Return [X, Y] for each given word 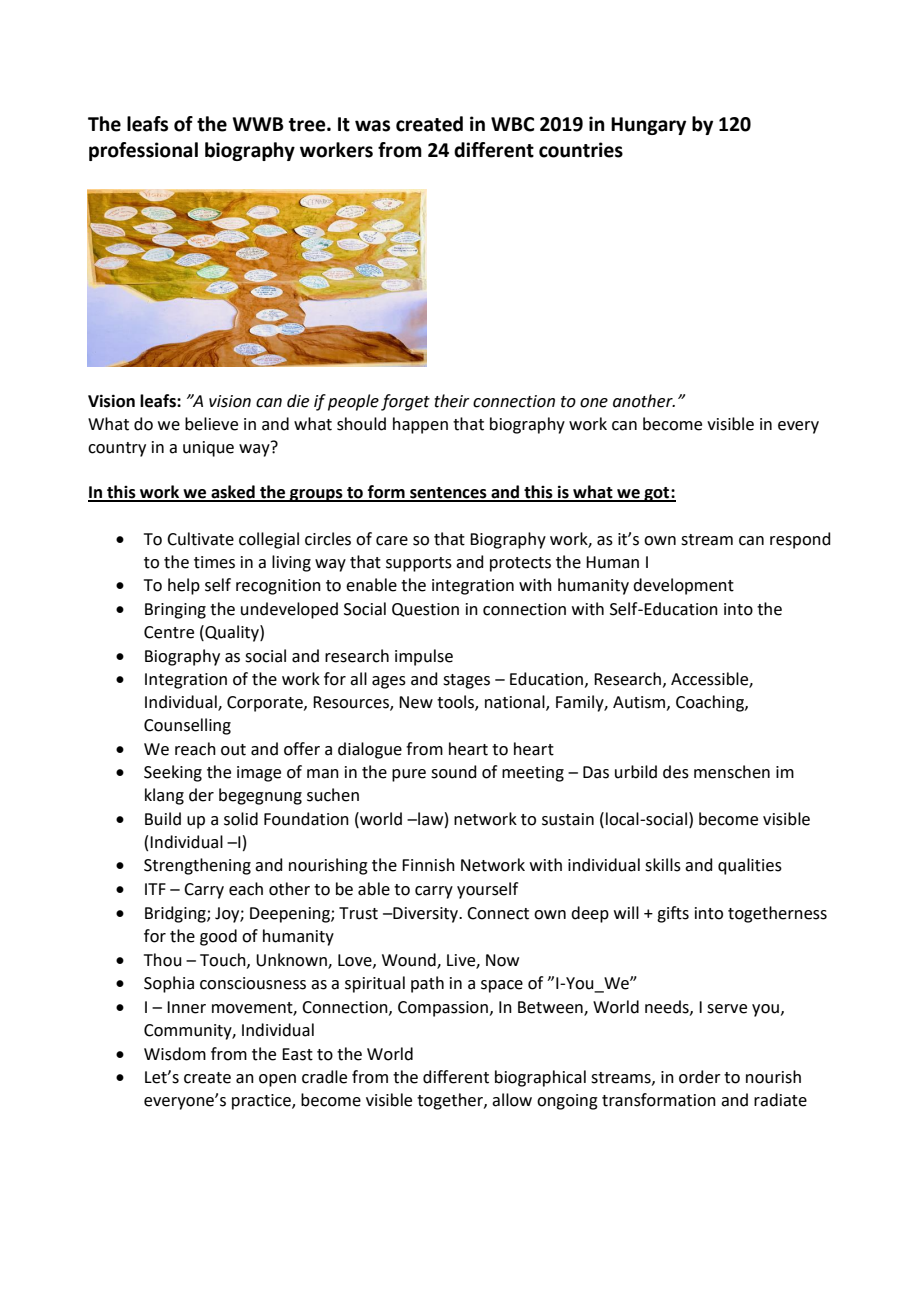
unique [208, 449]
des [676, 772]
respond [800, 540]
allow [512, 1100]
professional [143, 151]
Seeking [173, 773]
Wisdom [175, 1054]
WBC [512, 124]
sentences [448, 494]
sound [454, 772]
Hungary [648, 126]
